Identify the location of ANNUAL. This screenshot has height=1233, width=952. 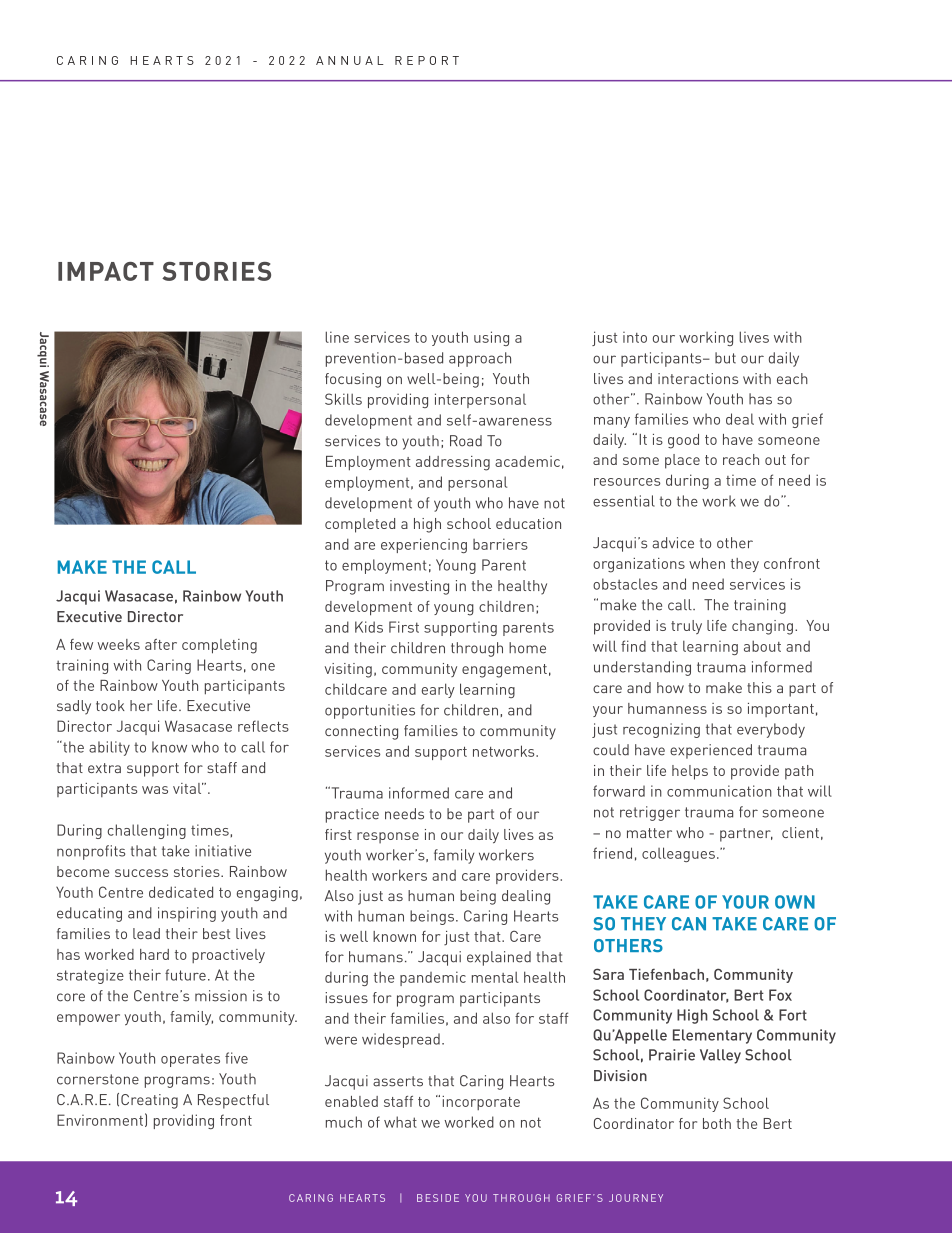
(349, 60).
